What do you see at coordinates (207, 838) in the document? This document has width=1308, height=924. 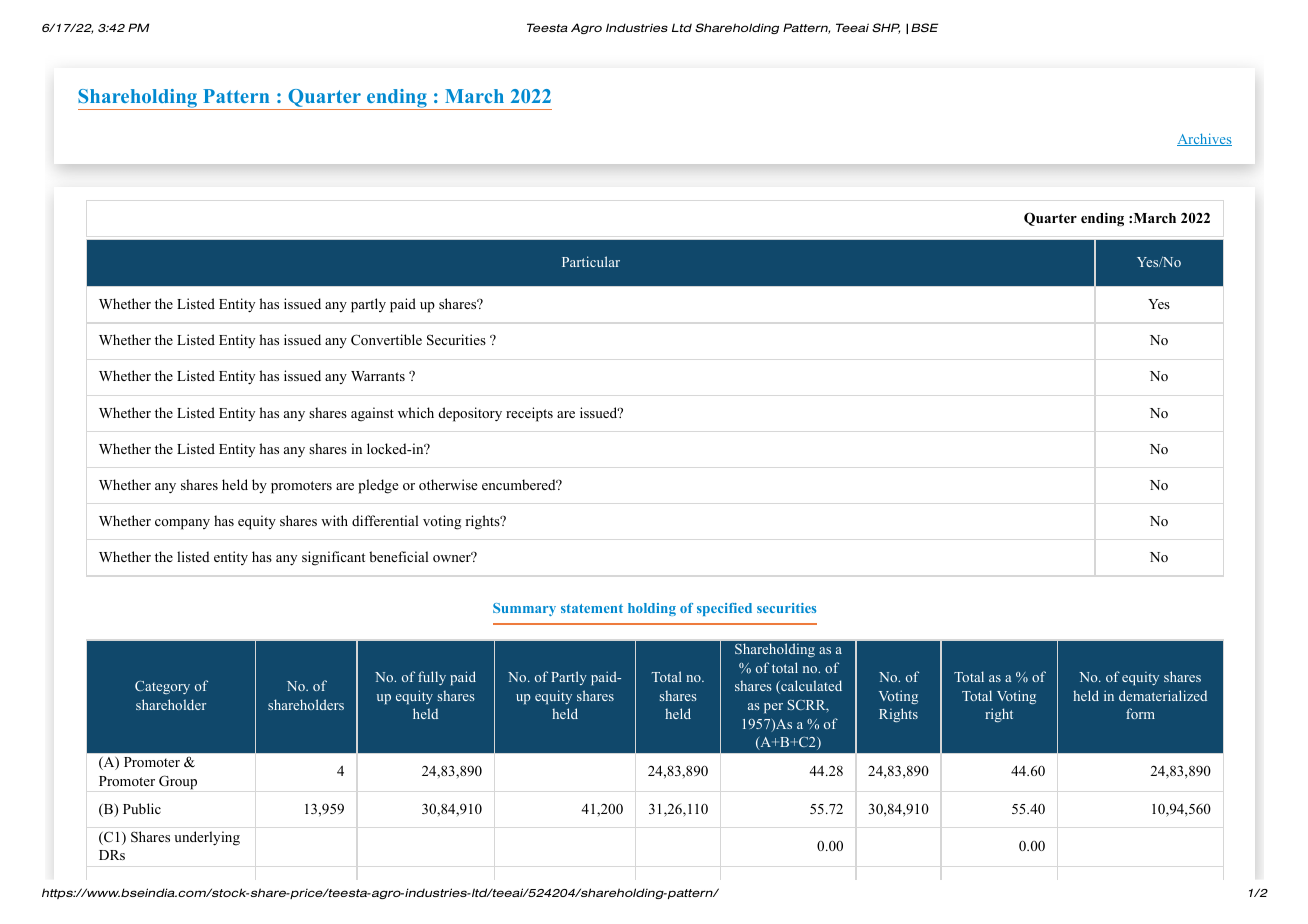 I see `underlying` at bounding box center [207, 838].
